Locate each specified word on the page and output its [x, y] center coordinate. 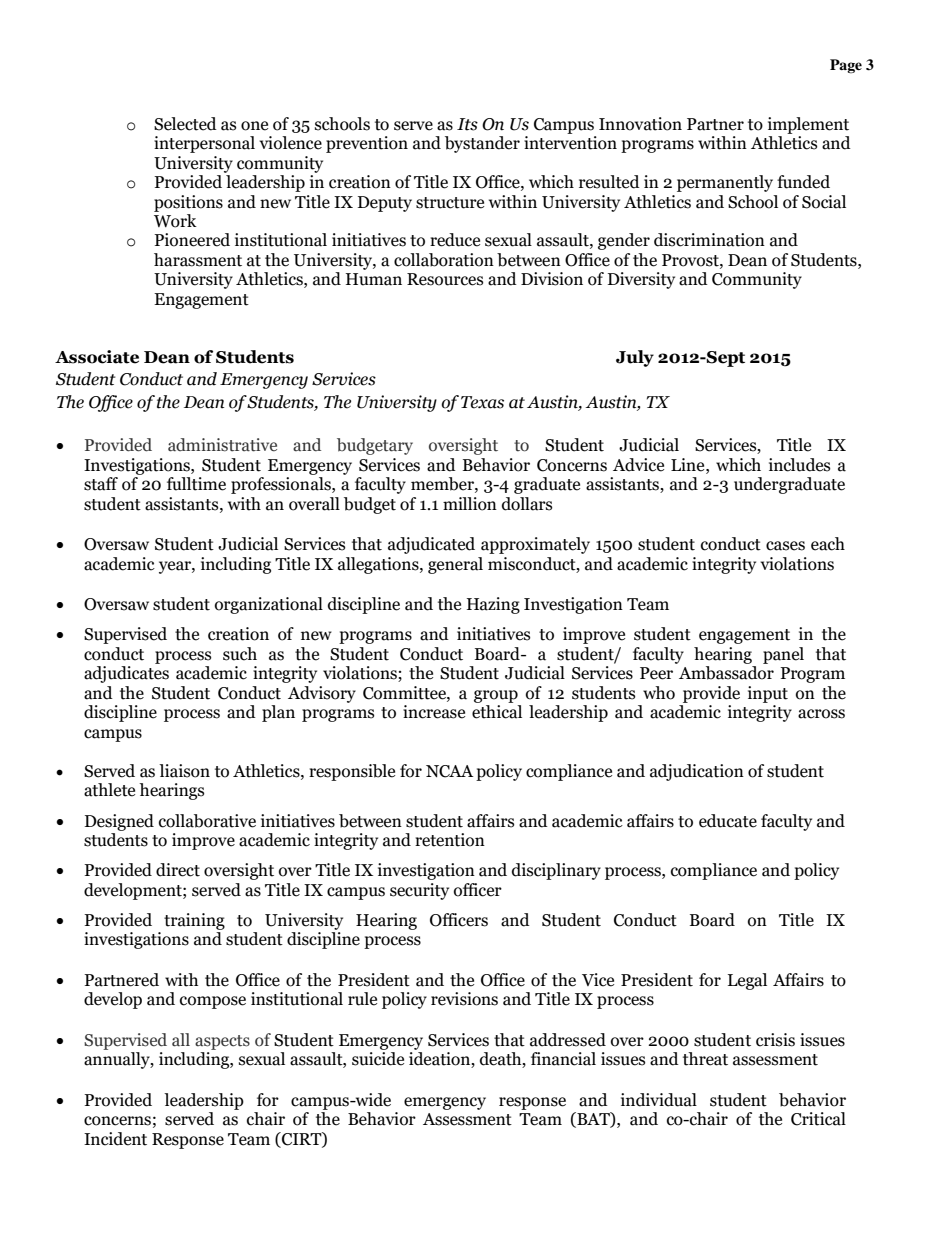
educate [728, 821]
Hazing [493, 605]
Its [467, 124]
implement [808, 125]
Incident [115, 1139]
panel [783, 655]
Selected [185, 124]
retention [450, 840]
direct [178, 870]
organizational [269, 605]
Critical [818, 1119]
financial [563, 1059]
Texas [482, 402]
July [635, 358]
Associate [97, 357]
